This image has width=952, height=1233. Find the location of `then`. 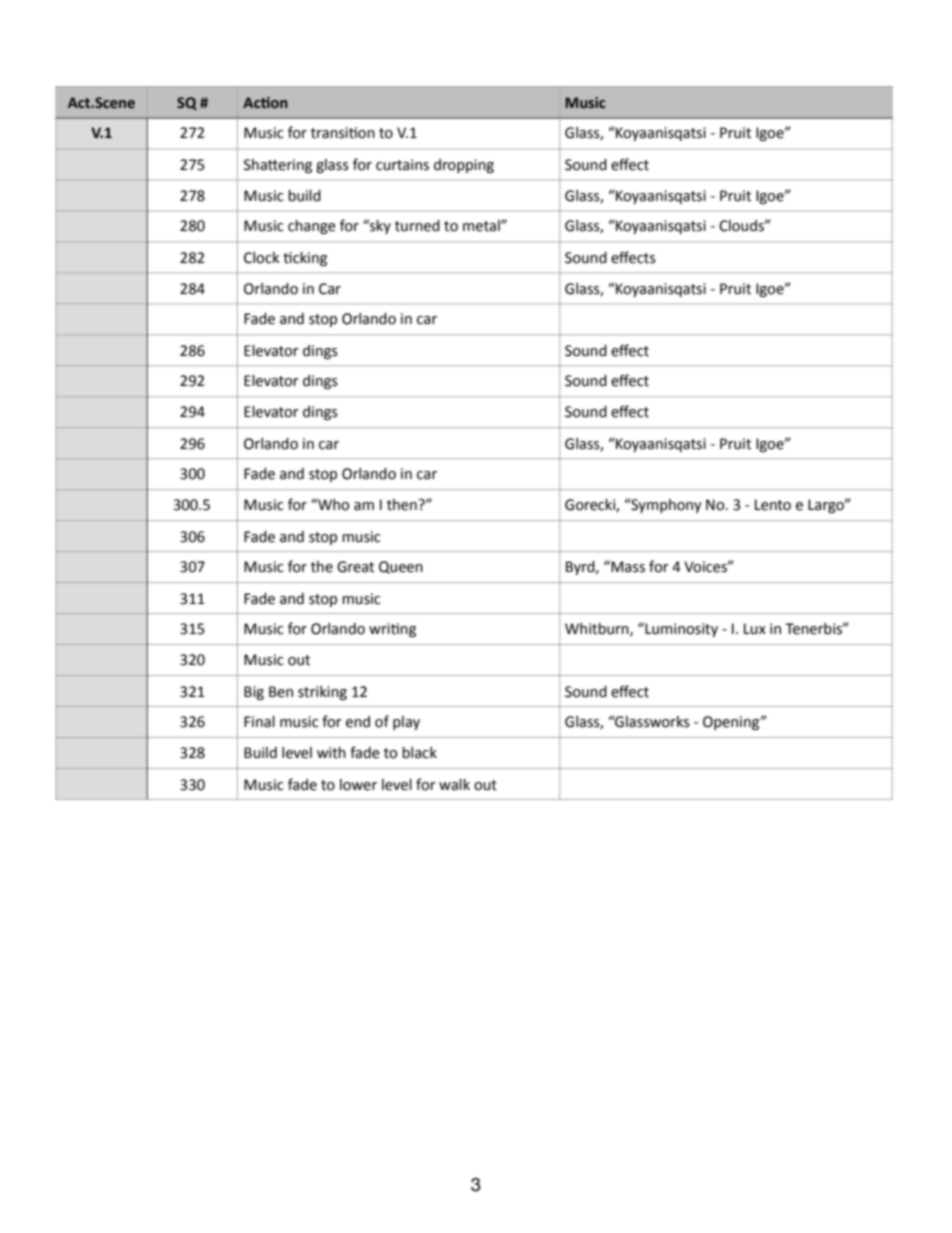

then is located at coordinates (402, 505).
